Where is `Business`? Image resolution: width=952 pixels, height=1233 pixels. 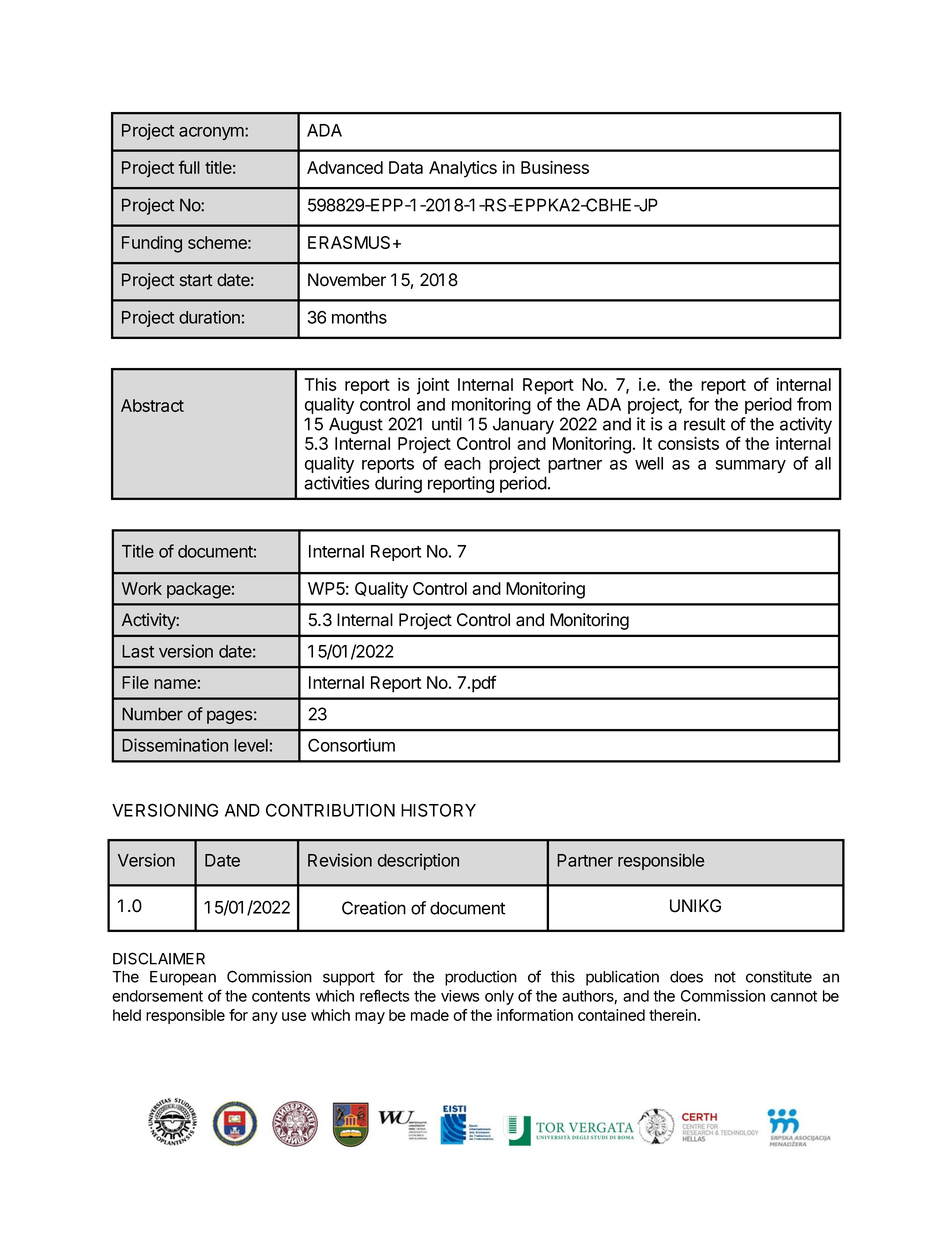
Business is located at coordinates (555, 167).
